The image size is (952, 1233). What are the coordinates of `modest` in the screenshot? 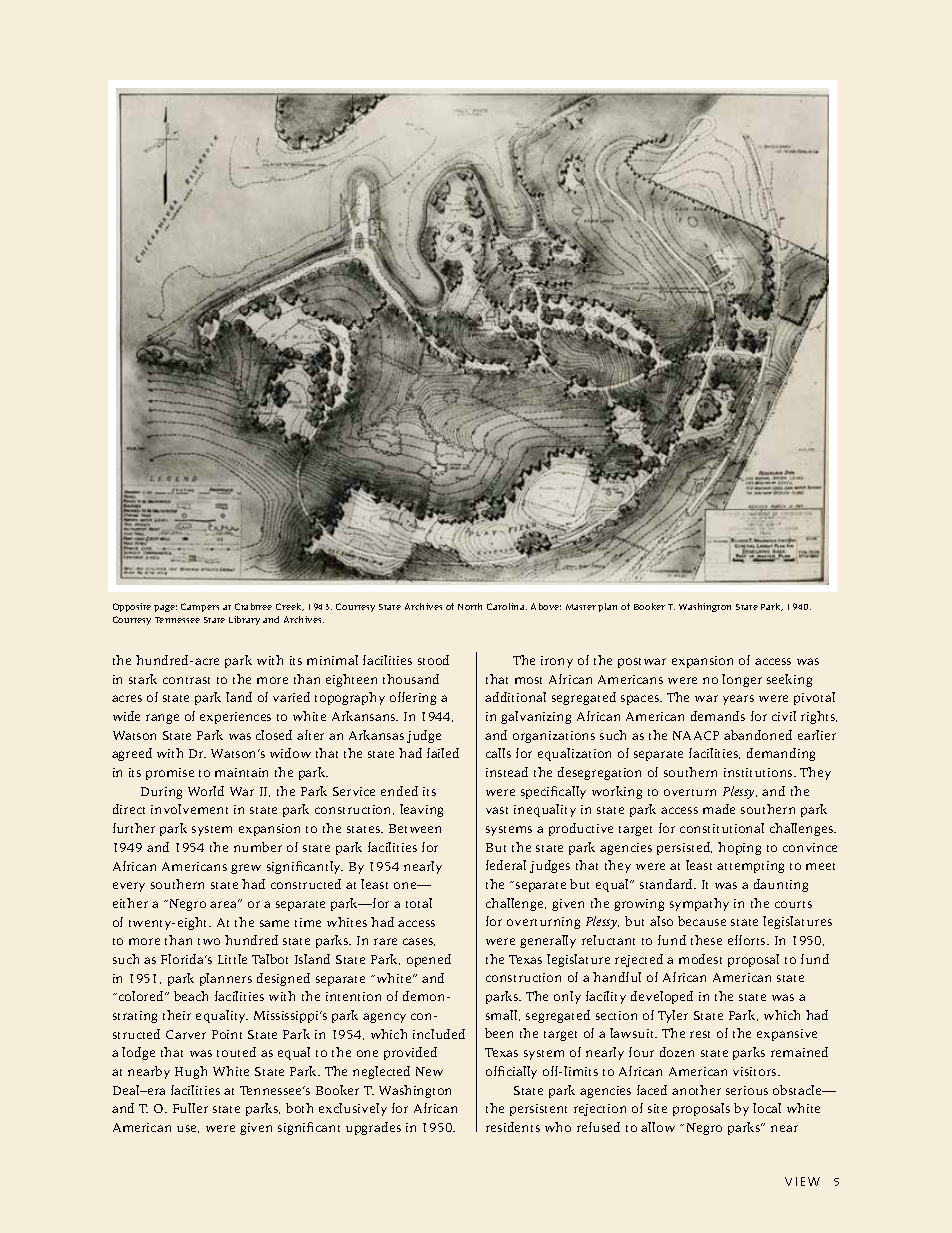 It's located at (700, 959).
